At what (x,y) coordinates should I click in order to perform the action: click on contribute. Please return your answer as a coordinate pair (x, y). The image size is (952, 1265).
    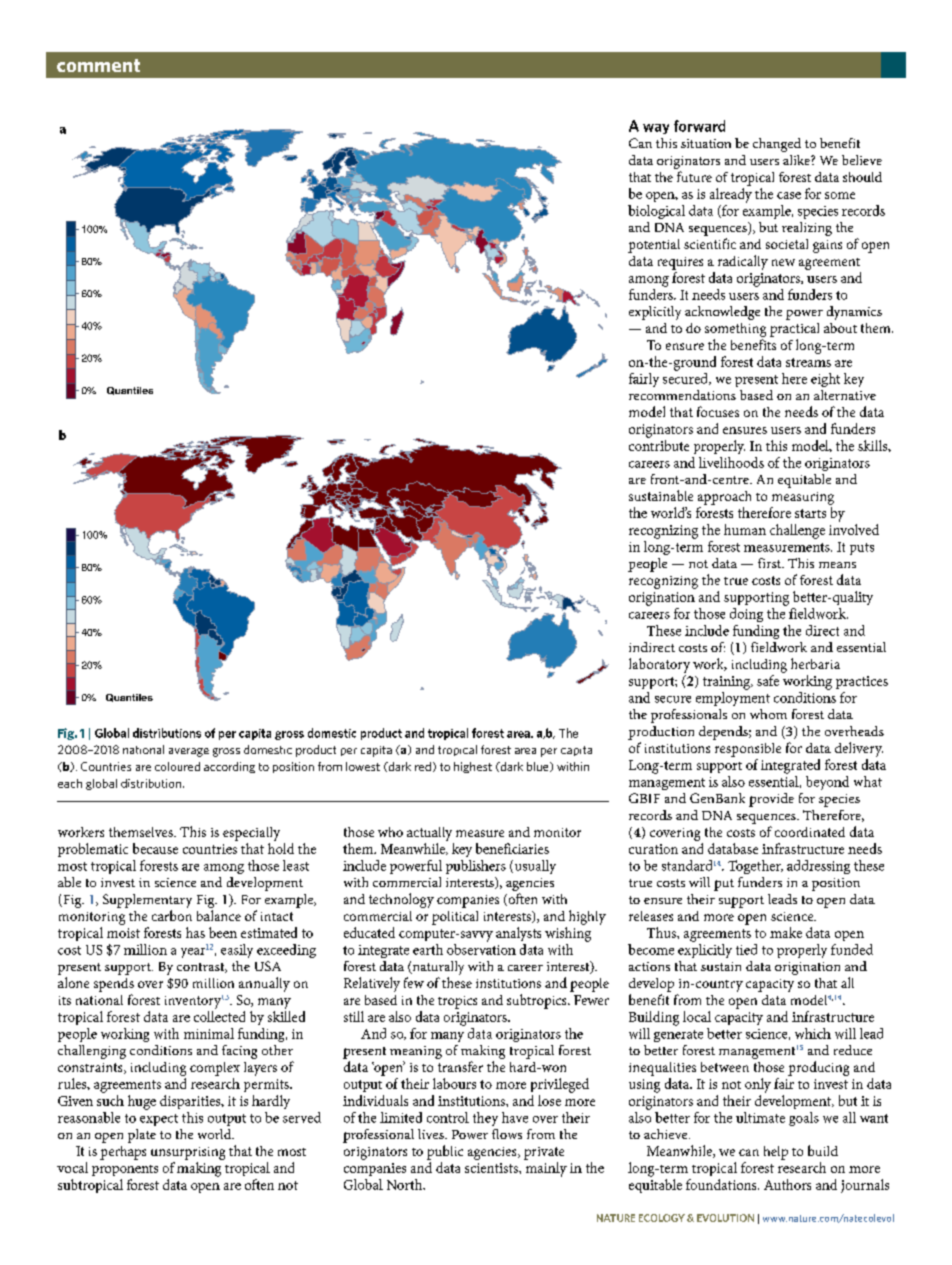
    Looking at the image, I should click on (659, 445).
